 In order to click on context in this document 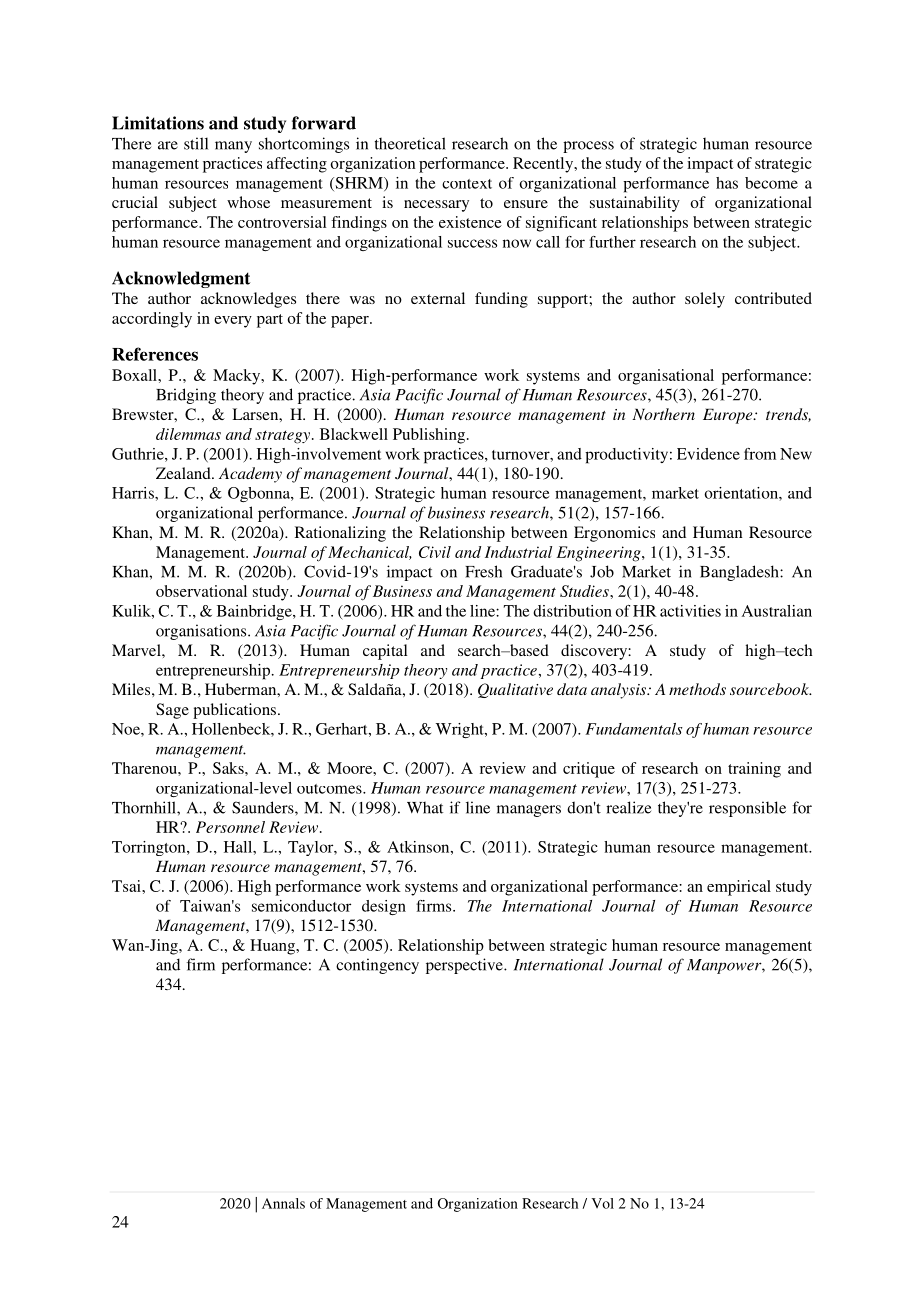, I will do `click(467, 184)`.
